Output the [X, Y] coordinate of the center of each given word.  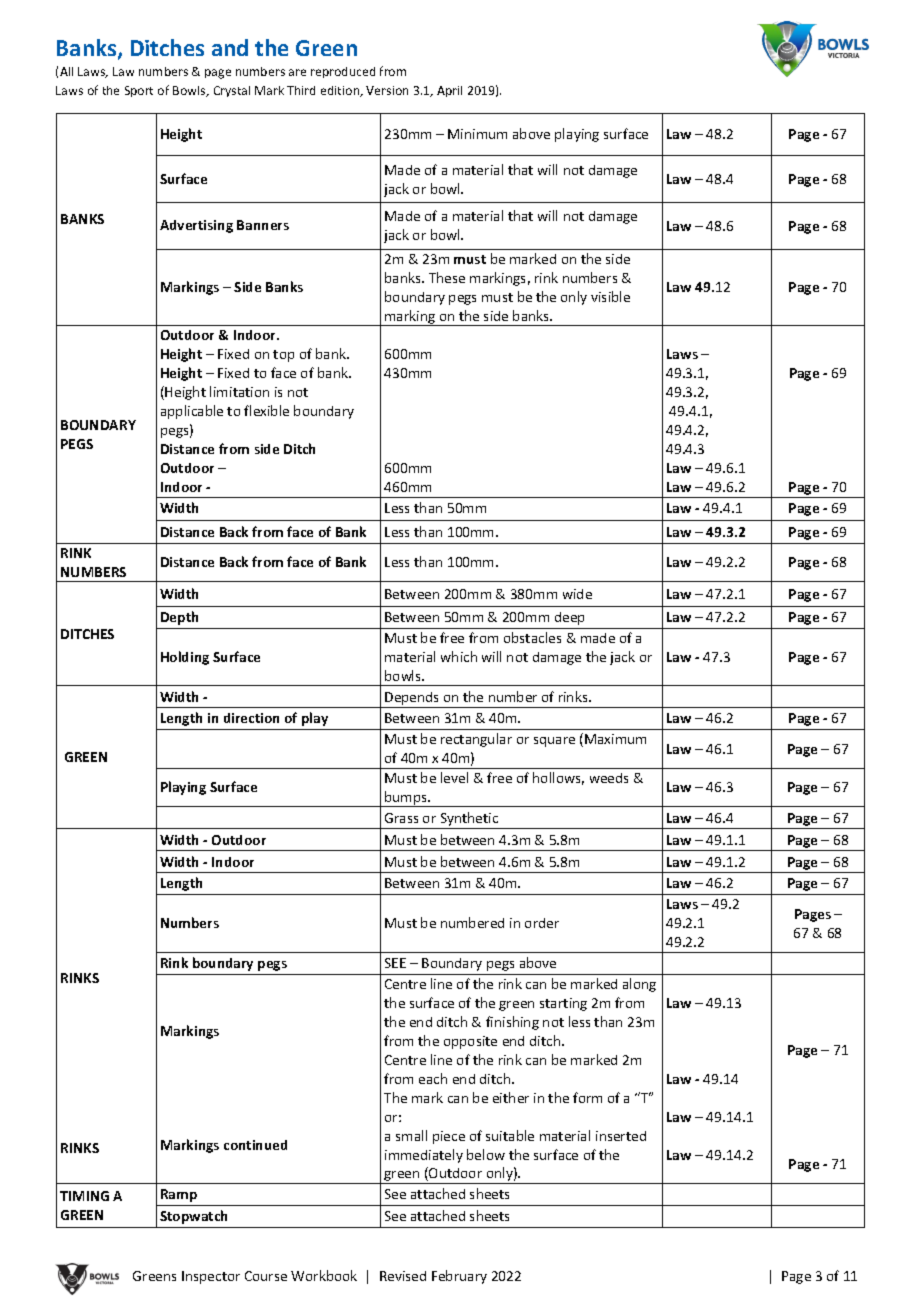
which [459, 656]
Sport [139, 91]
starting [563, 1004]
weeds [609, 778]
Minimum [477, 134]
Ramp [179, 1195]
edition [341, 91]
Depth [179, 618]
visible [610, 296]
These [447, 277]
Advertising [196, 226]
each [433, 1078]
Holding [185, 658]
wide [577, 594]
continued [255, 1145]
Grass [401, 818]
